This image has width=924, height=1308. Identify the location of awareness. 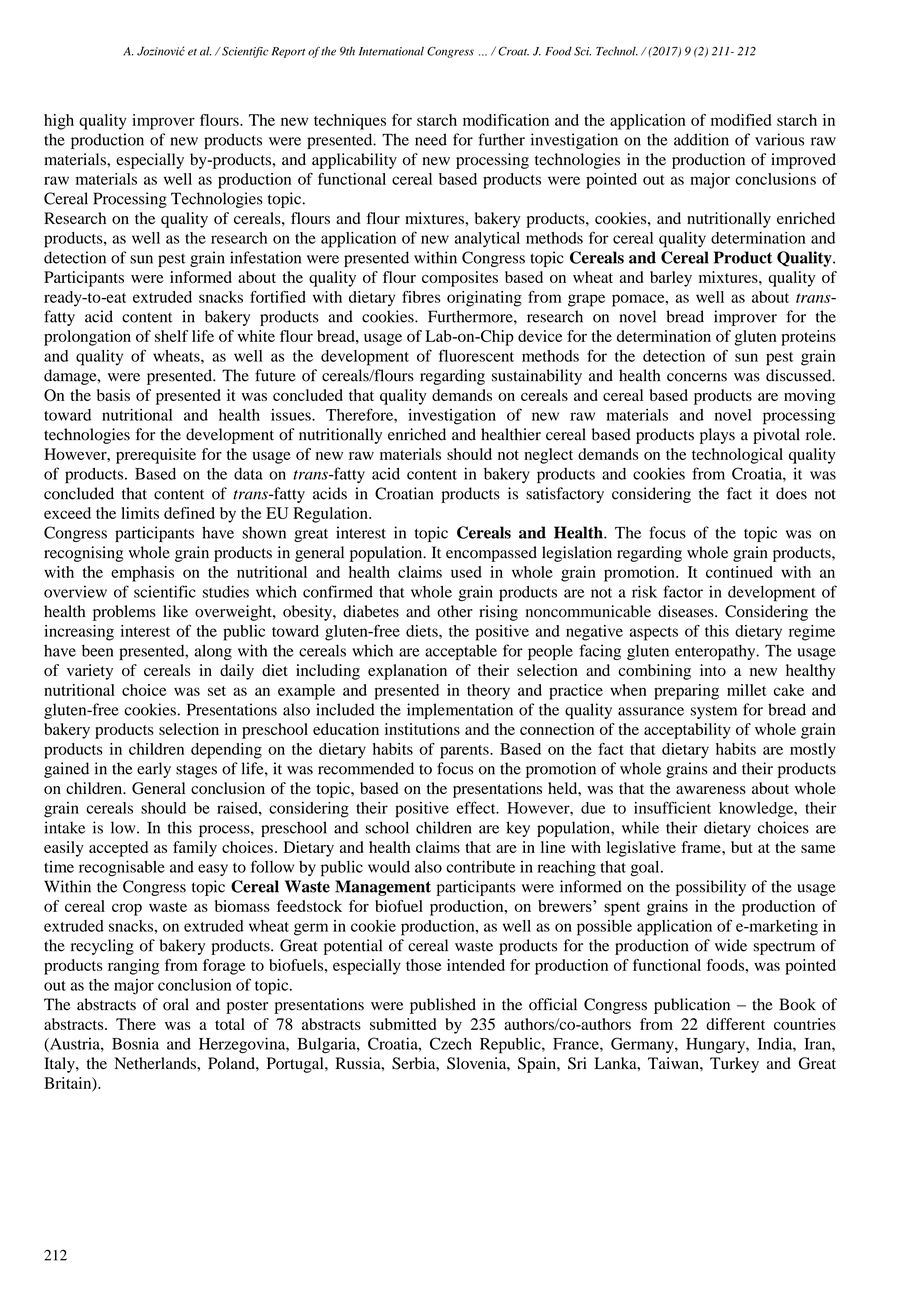
(711, 790).
